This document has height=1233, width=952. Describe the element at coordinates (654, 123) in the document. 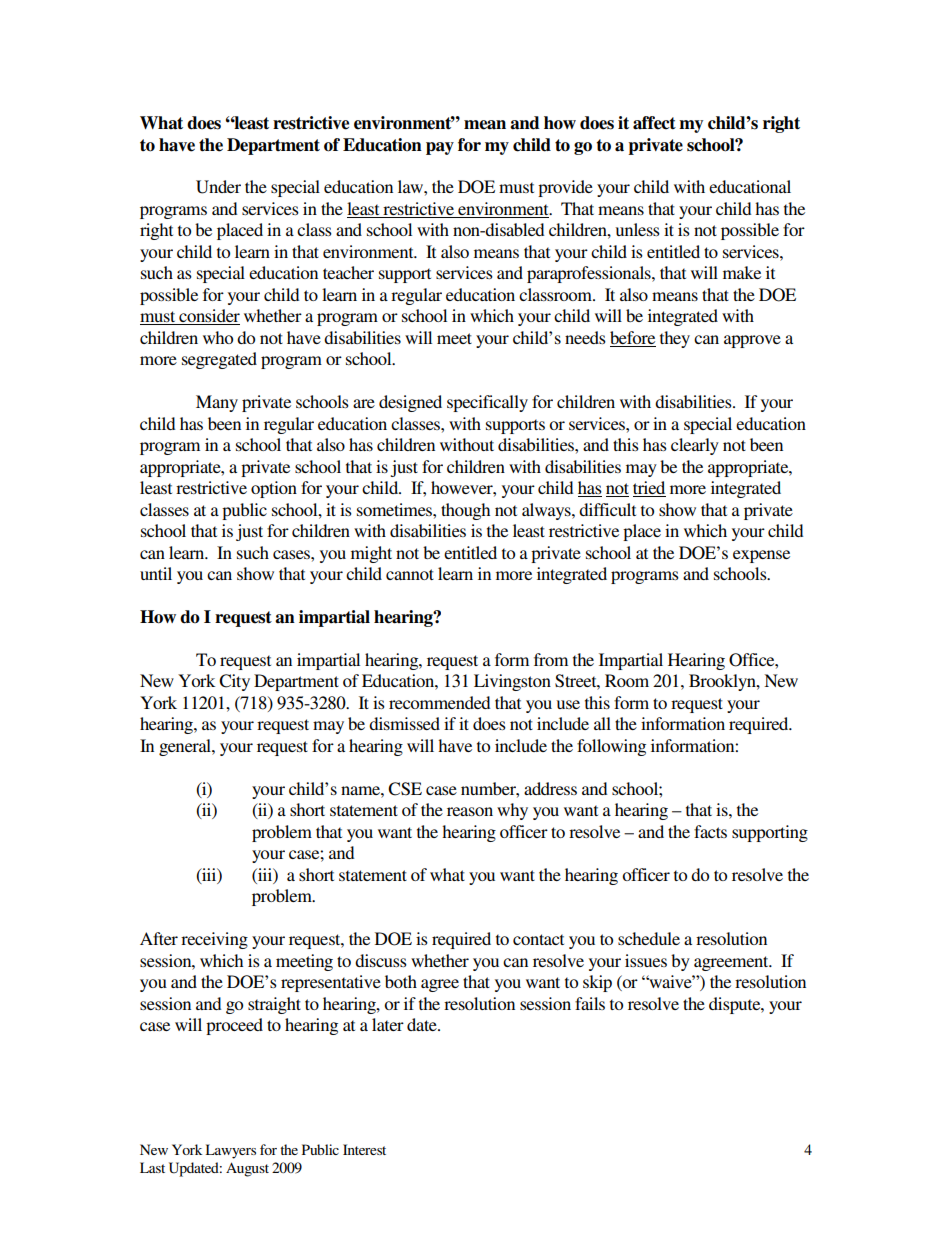

I see `affect` at that location.
